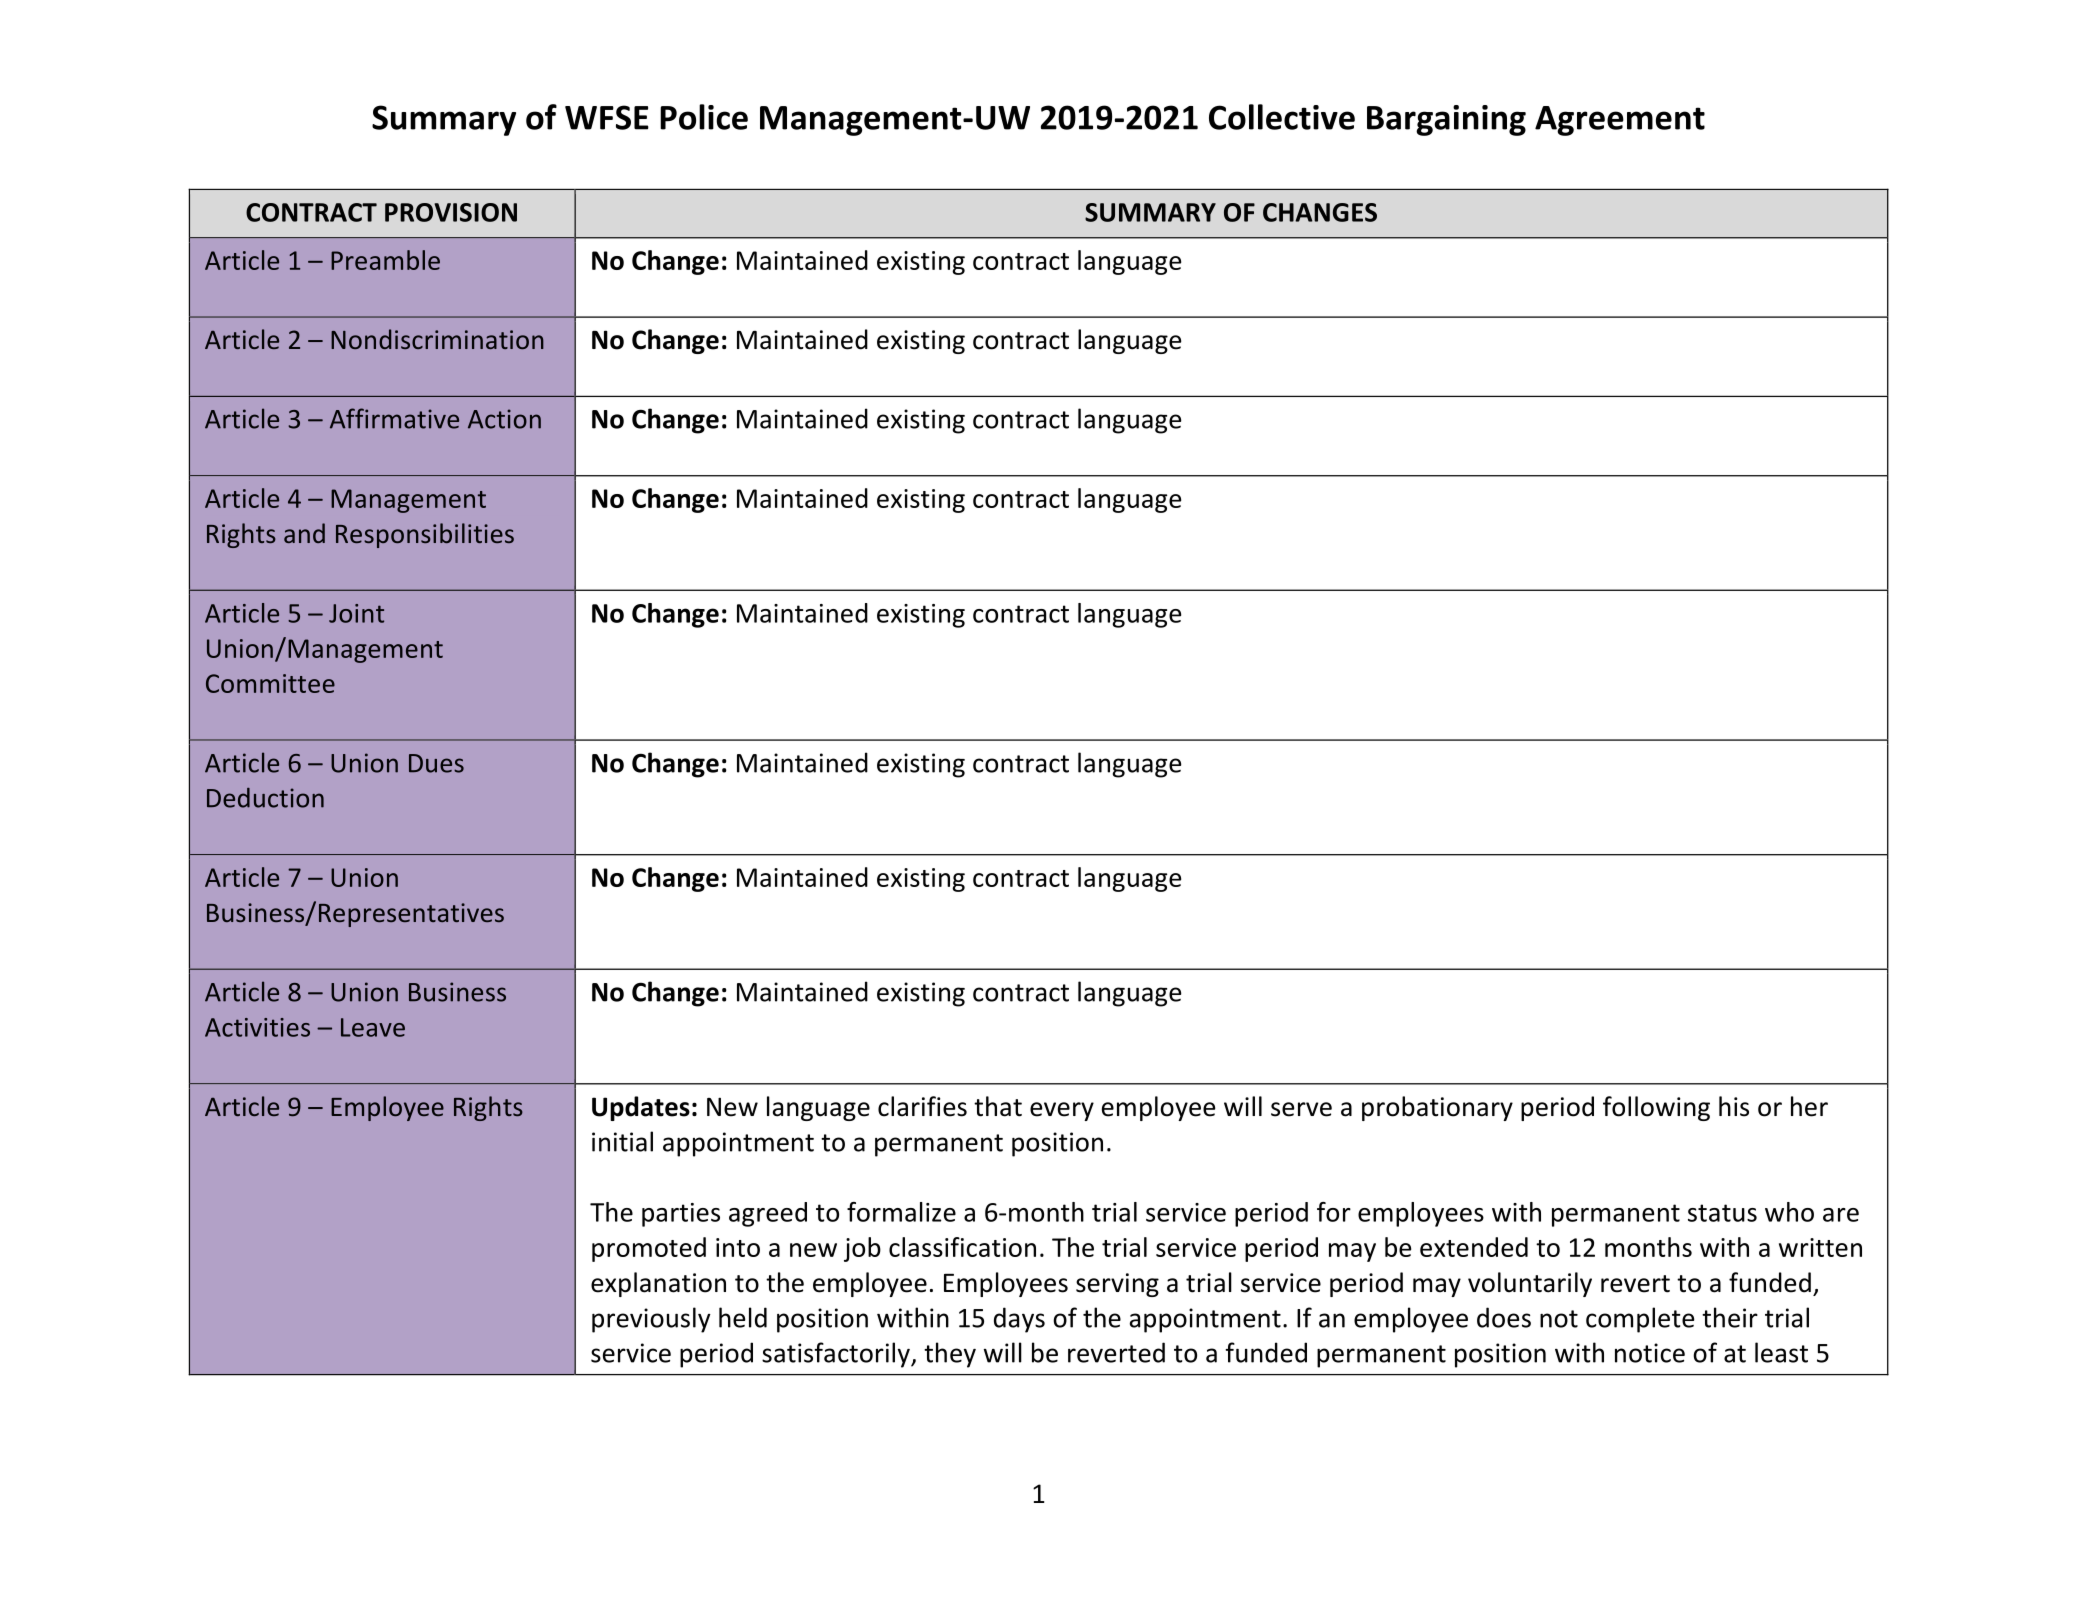 Image resolution: width=2077 pixels, height=1605 pixels. I want to click on PROVISION, so click(451, 212).
